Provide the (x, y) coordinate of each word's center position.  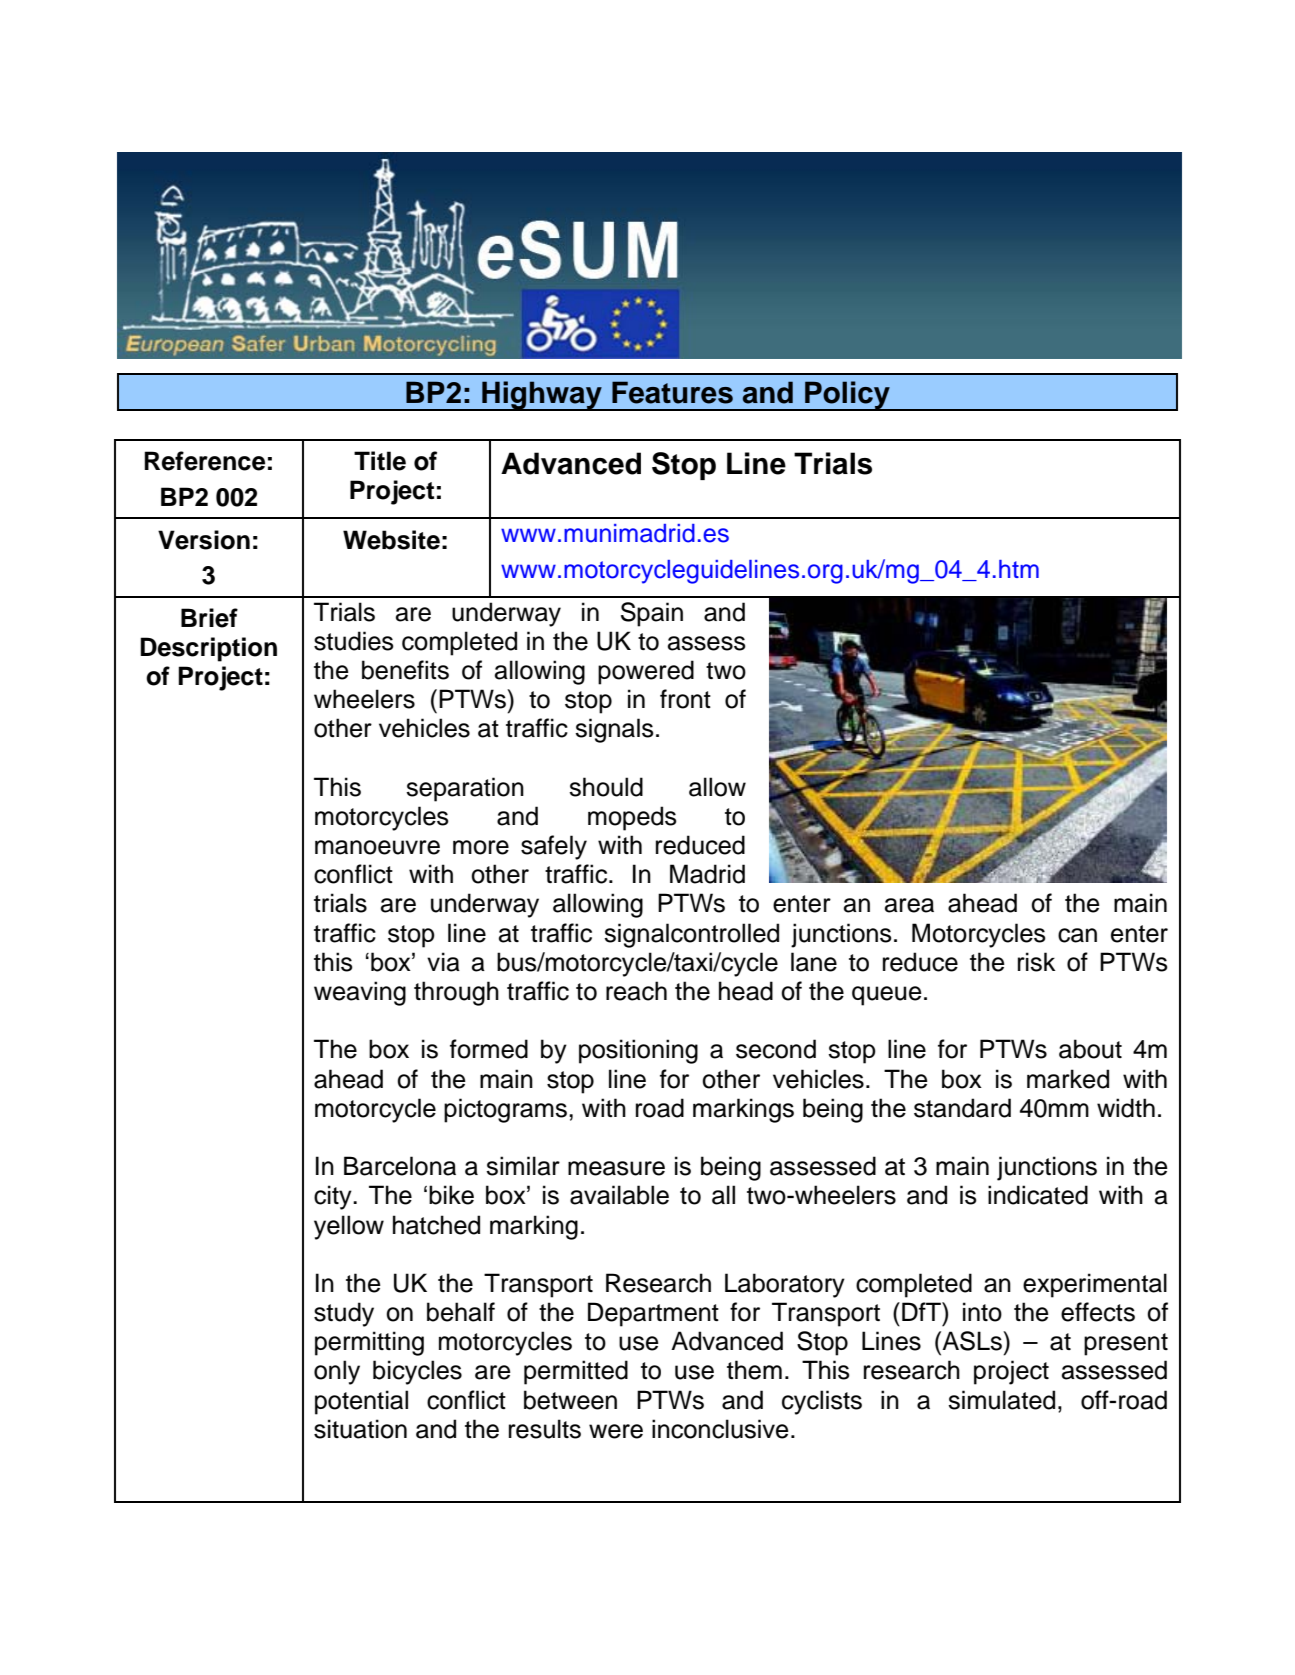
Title (380, 461)
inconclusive (720, 1429)
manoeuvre (377, 847)
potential (361, 1402)
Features (672, 392)
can (1077, 935)
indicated (1038, 1195)
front (685, 699)
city (334, 1197)
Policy (847, 396)
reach (636, 991)
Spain (652, 614)
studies (354, 641)
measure (616, 1168)
